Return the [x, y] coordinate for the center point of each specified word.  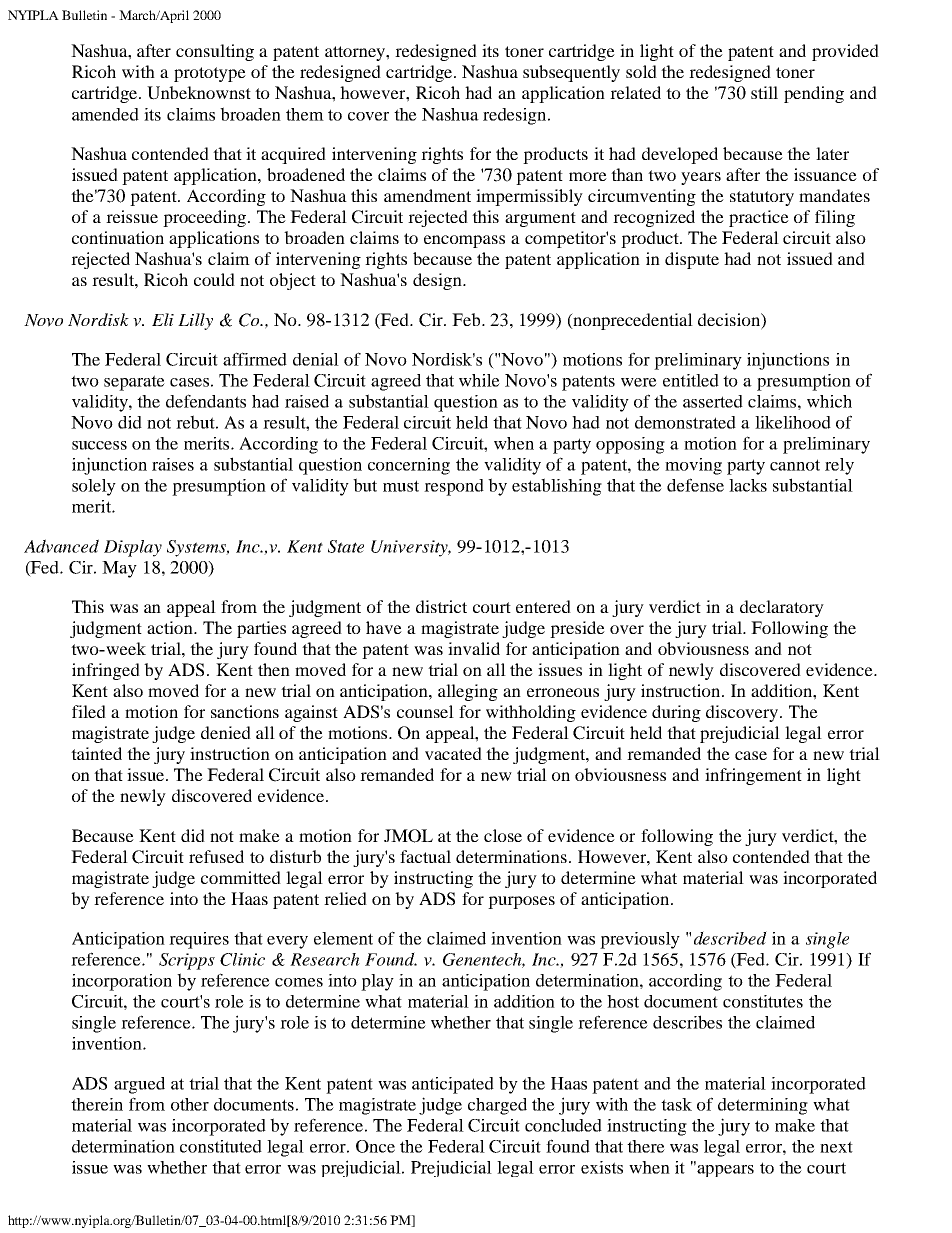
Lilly [195, 321]
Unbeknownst [199, 93]
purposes [521, 902]
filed [89, 711]
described [730, 938]
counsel [425, 711]
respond [454, 487]
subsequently [571, 73]
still [764, 92]
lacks [748, 485]
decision [730, 319]
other [190, 1104]
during [676, 713]
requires [199, 940]
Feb [467, 319]
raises [173, 464]
